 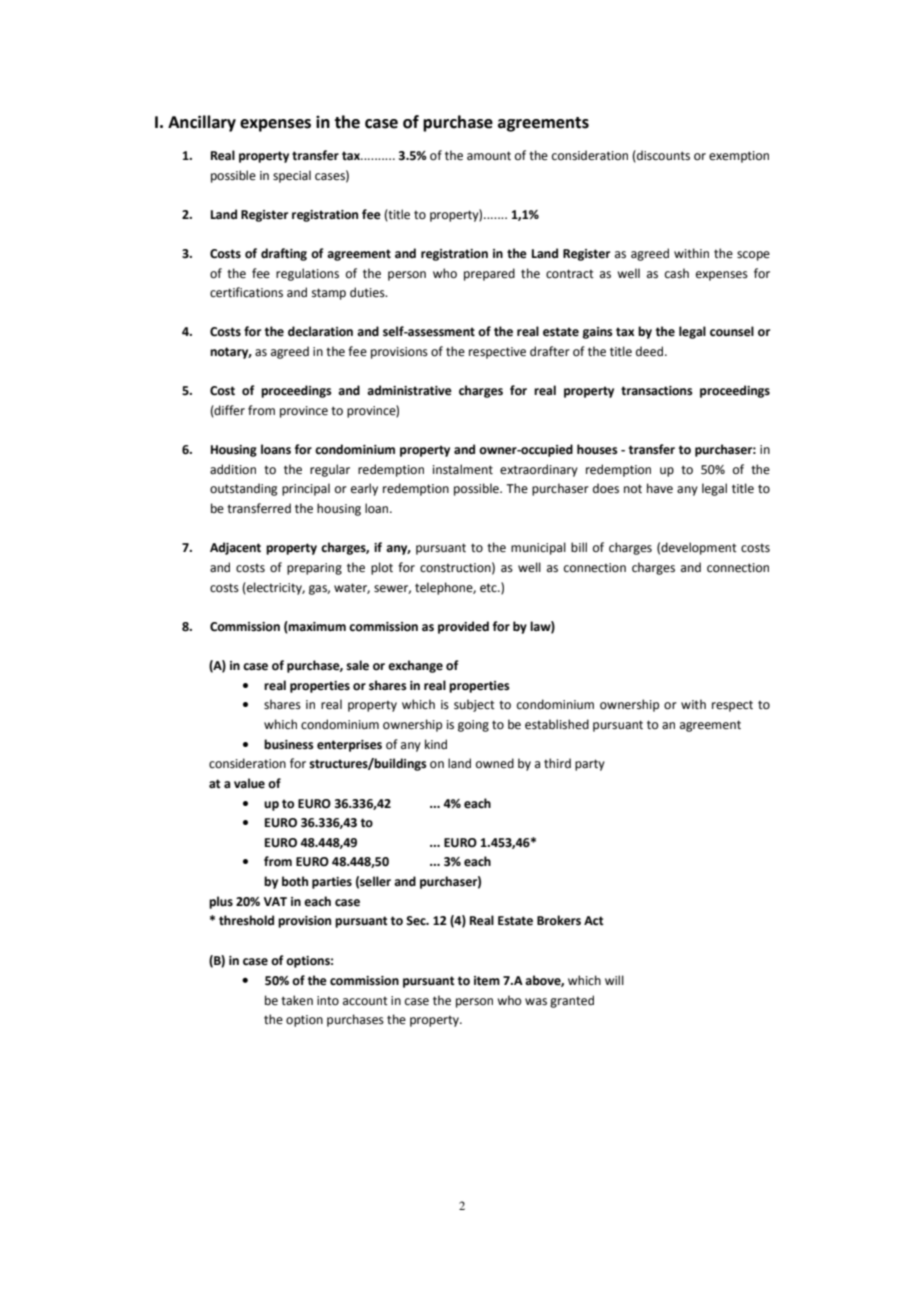 I want to click on business, so click(x=289, y=744).
